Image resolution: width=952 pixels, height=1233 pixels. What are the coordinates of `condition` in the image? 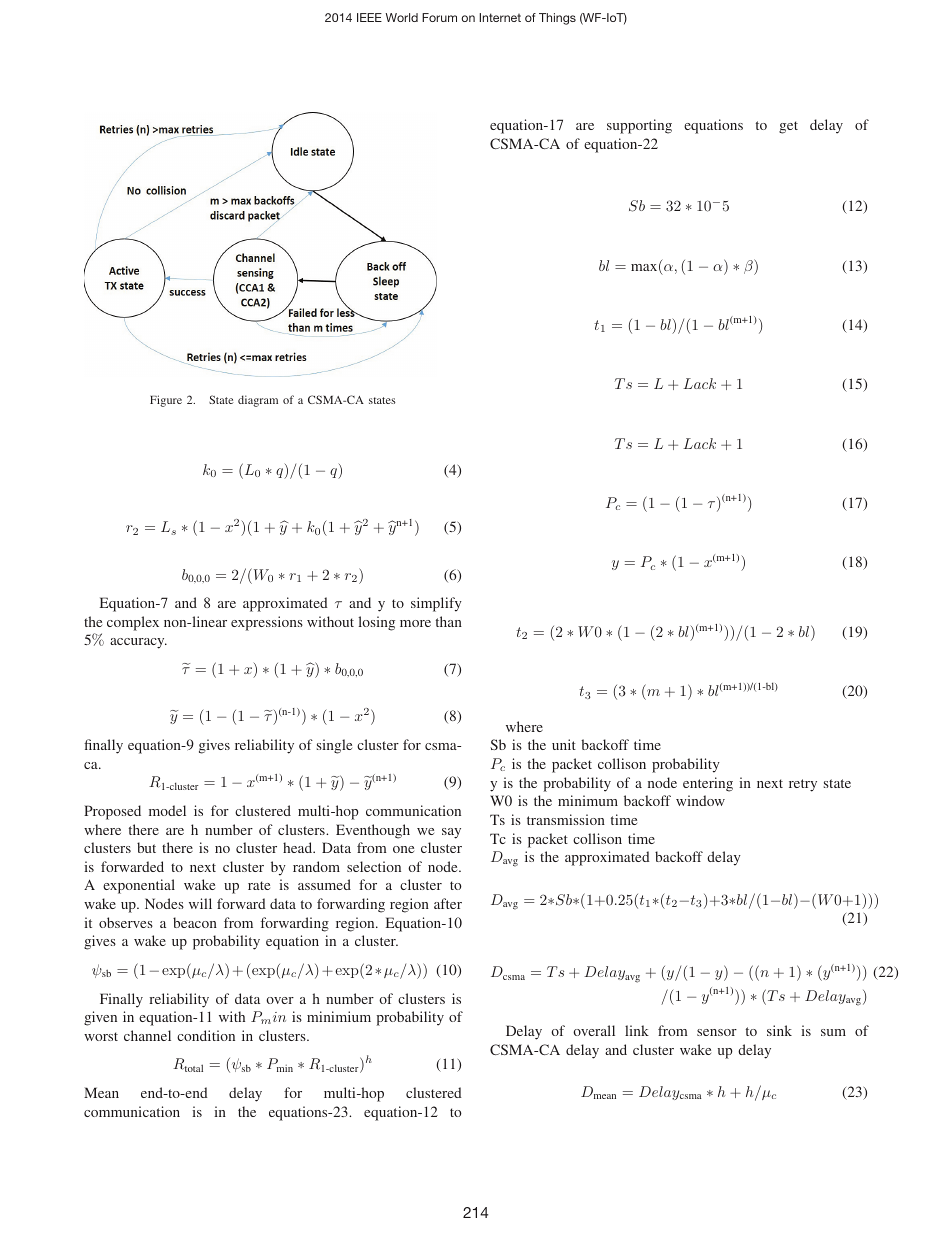 It's located at (206, 1035).
